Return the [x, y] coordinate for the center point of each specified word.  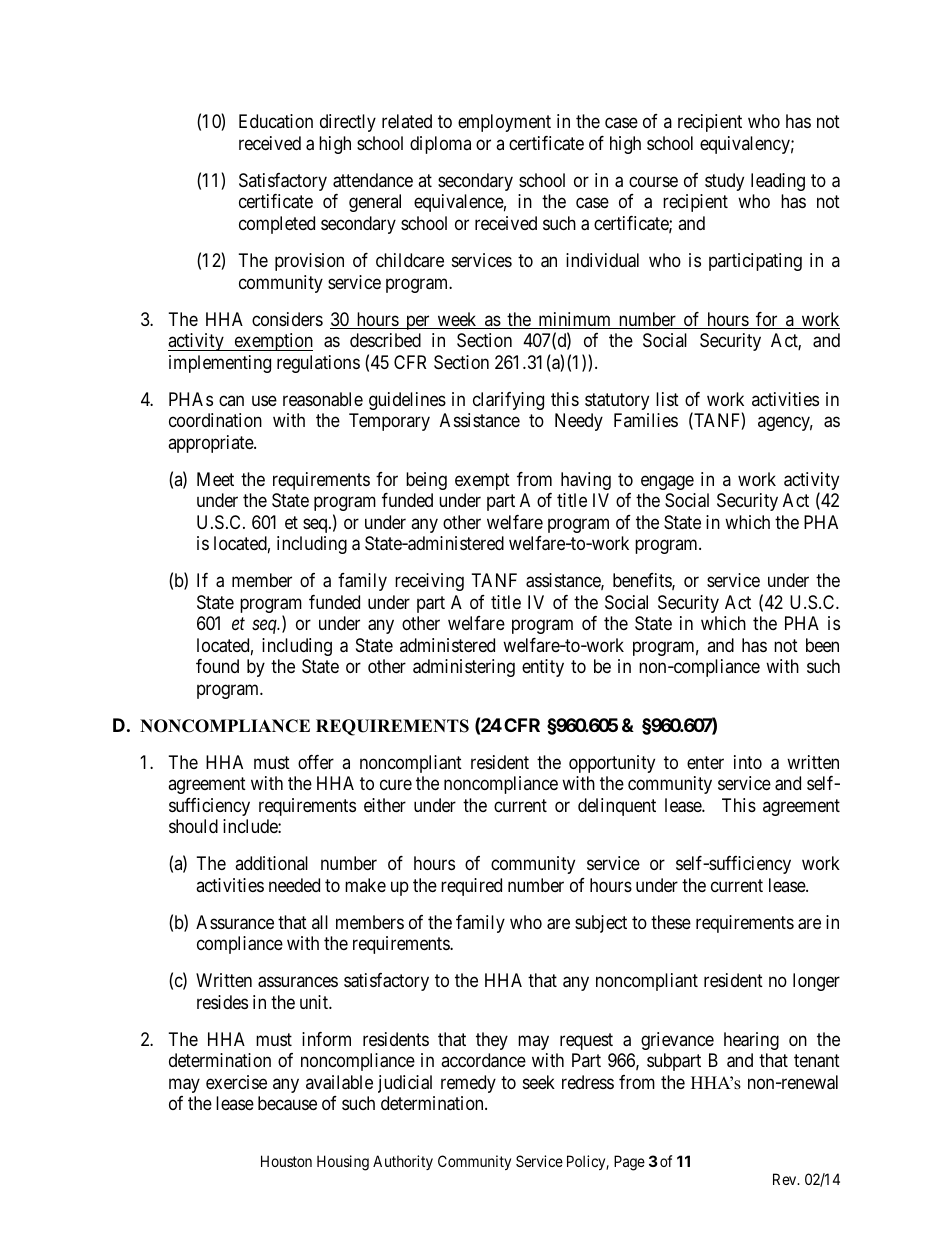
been [822, 645]
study [724, 182]
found [217, 666]
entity [543, 668]
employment [504, 123]
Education [276, 121]
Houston [286, 1161]
